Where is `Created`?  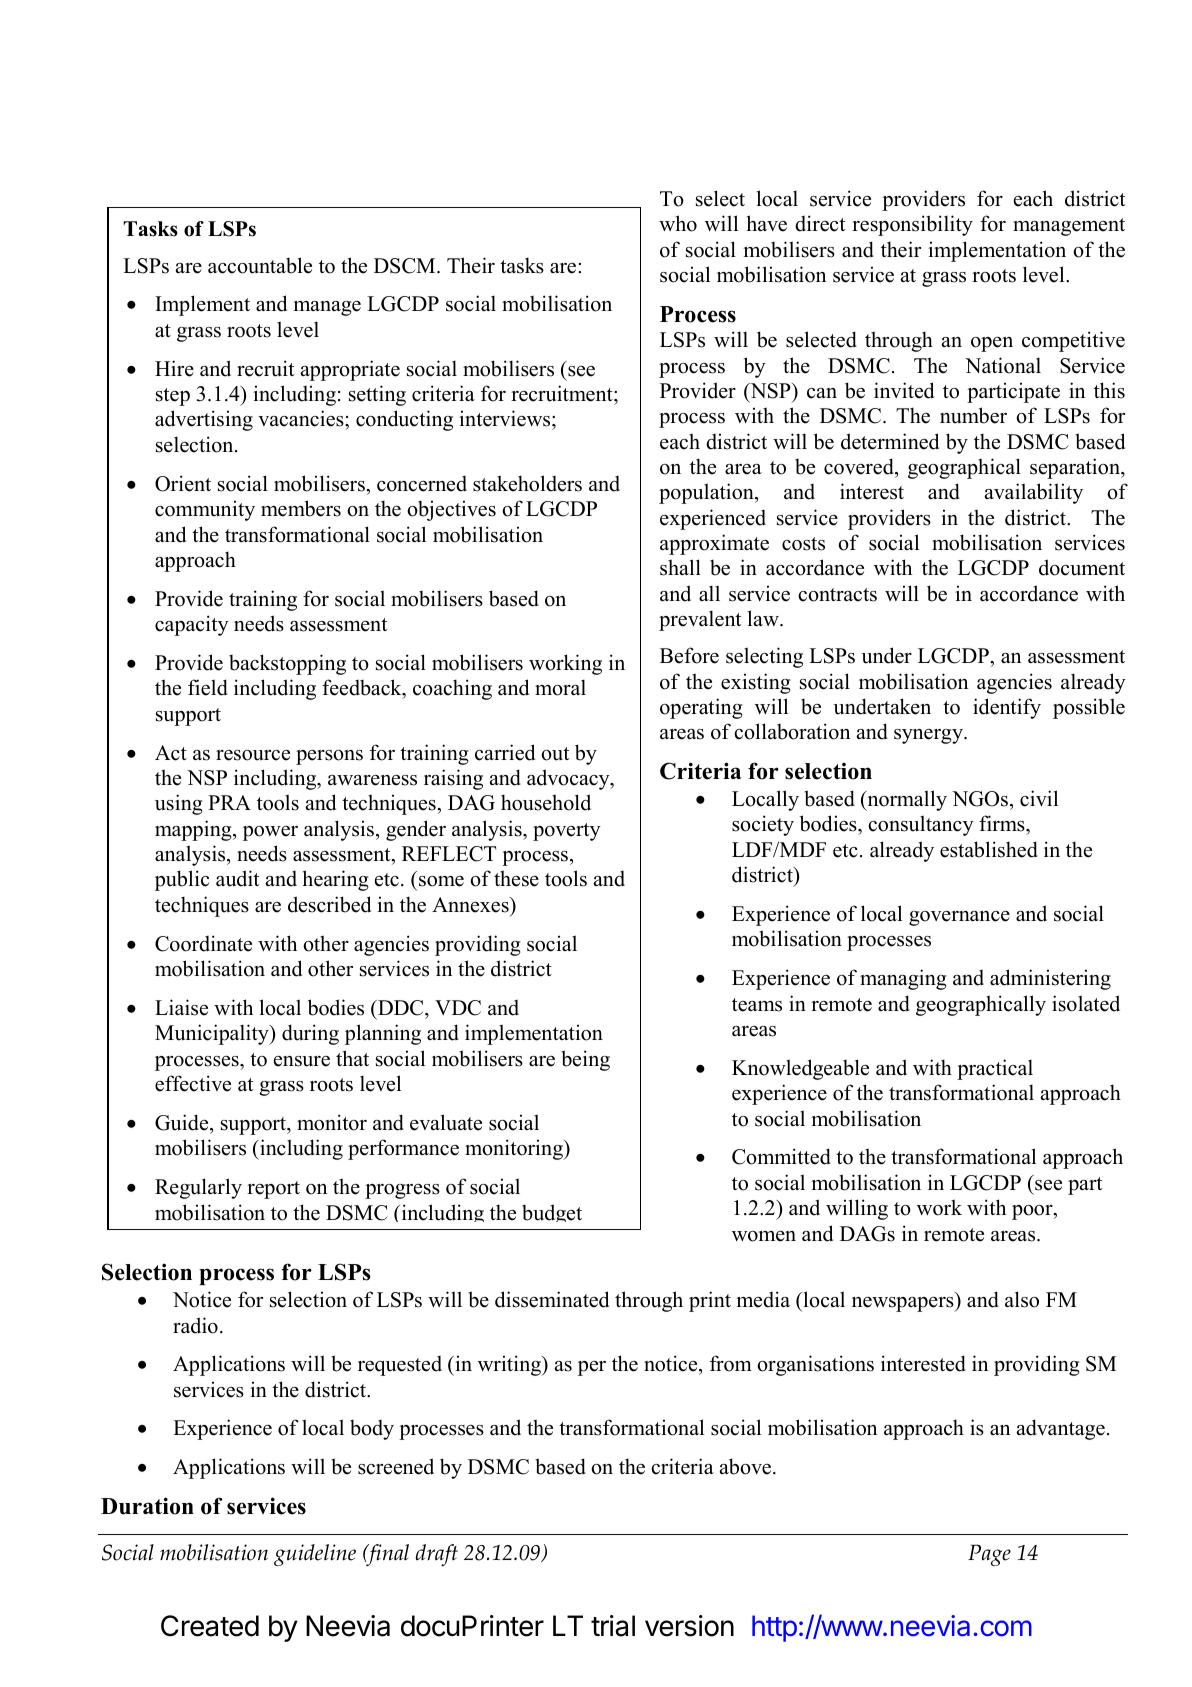
Created is located at coordinates (210, 1626).
